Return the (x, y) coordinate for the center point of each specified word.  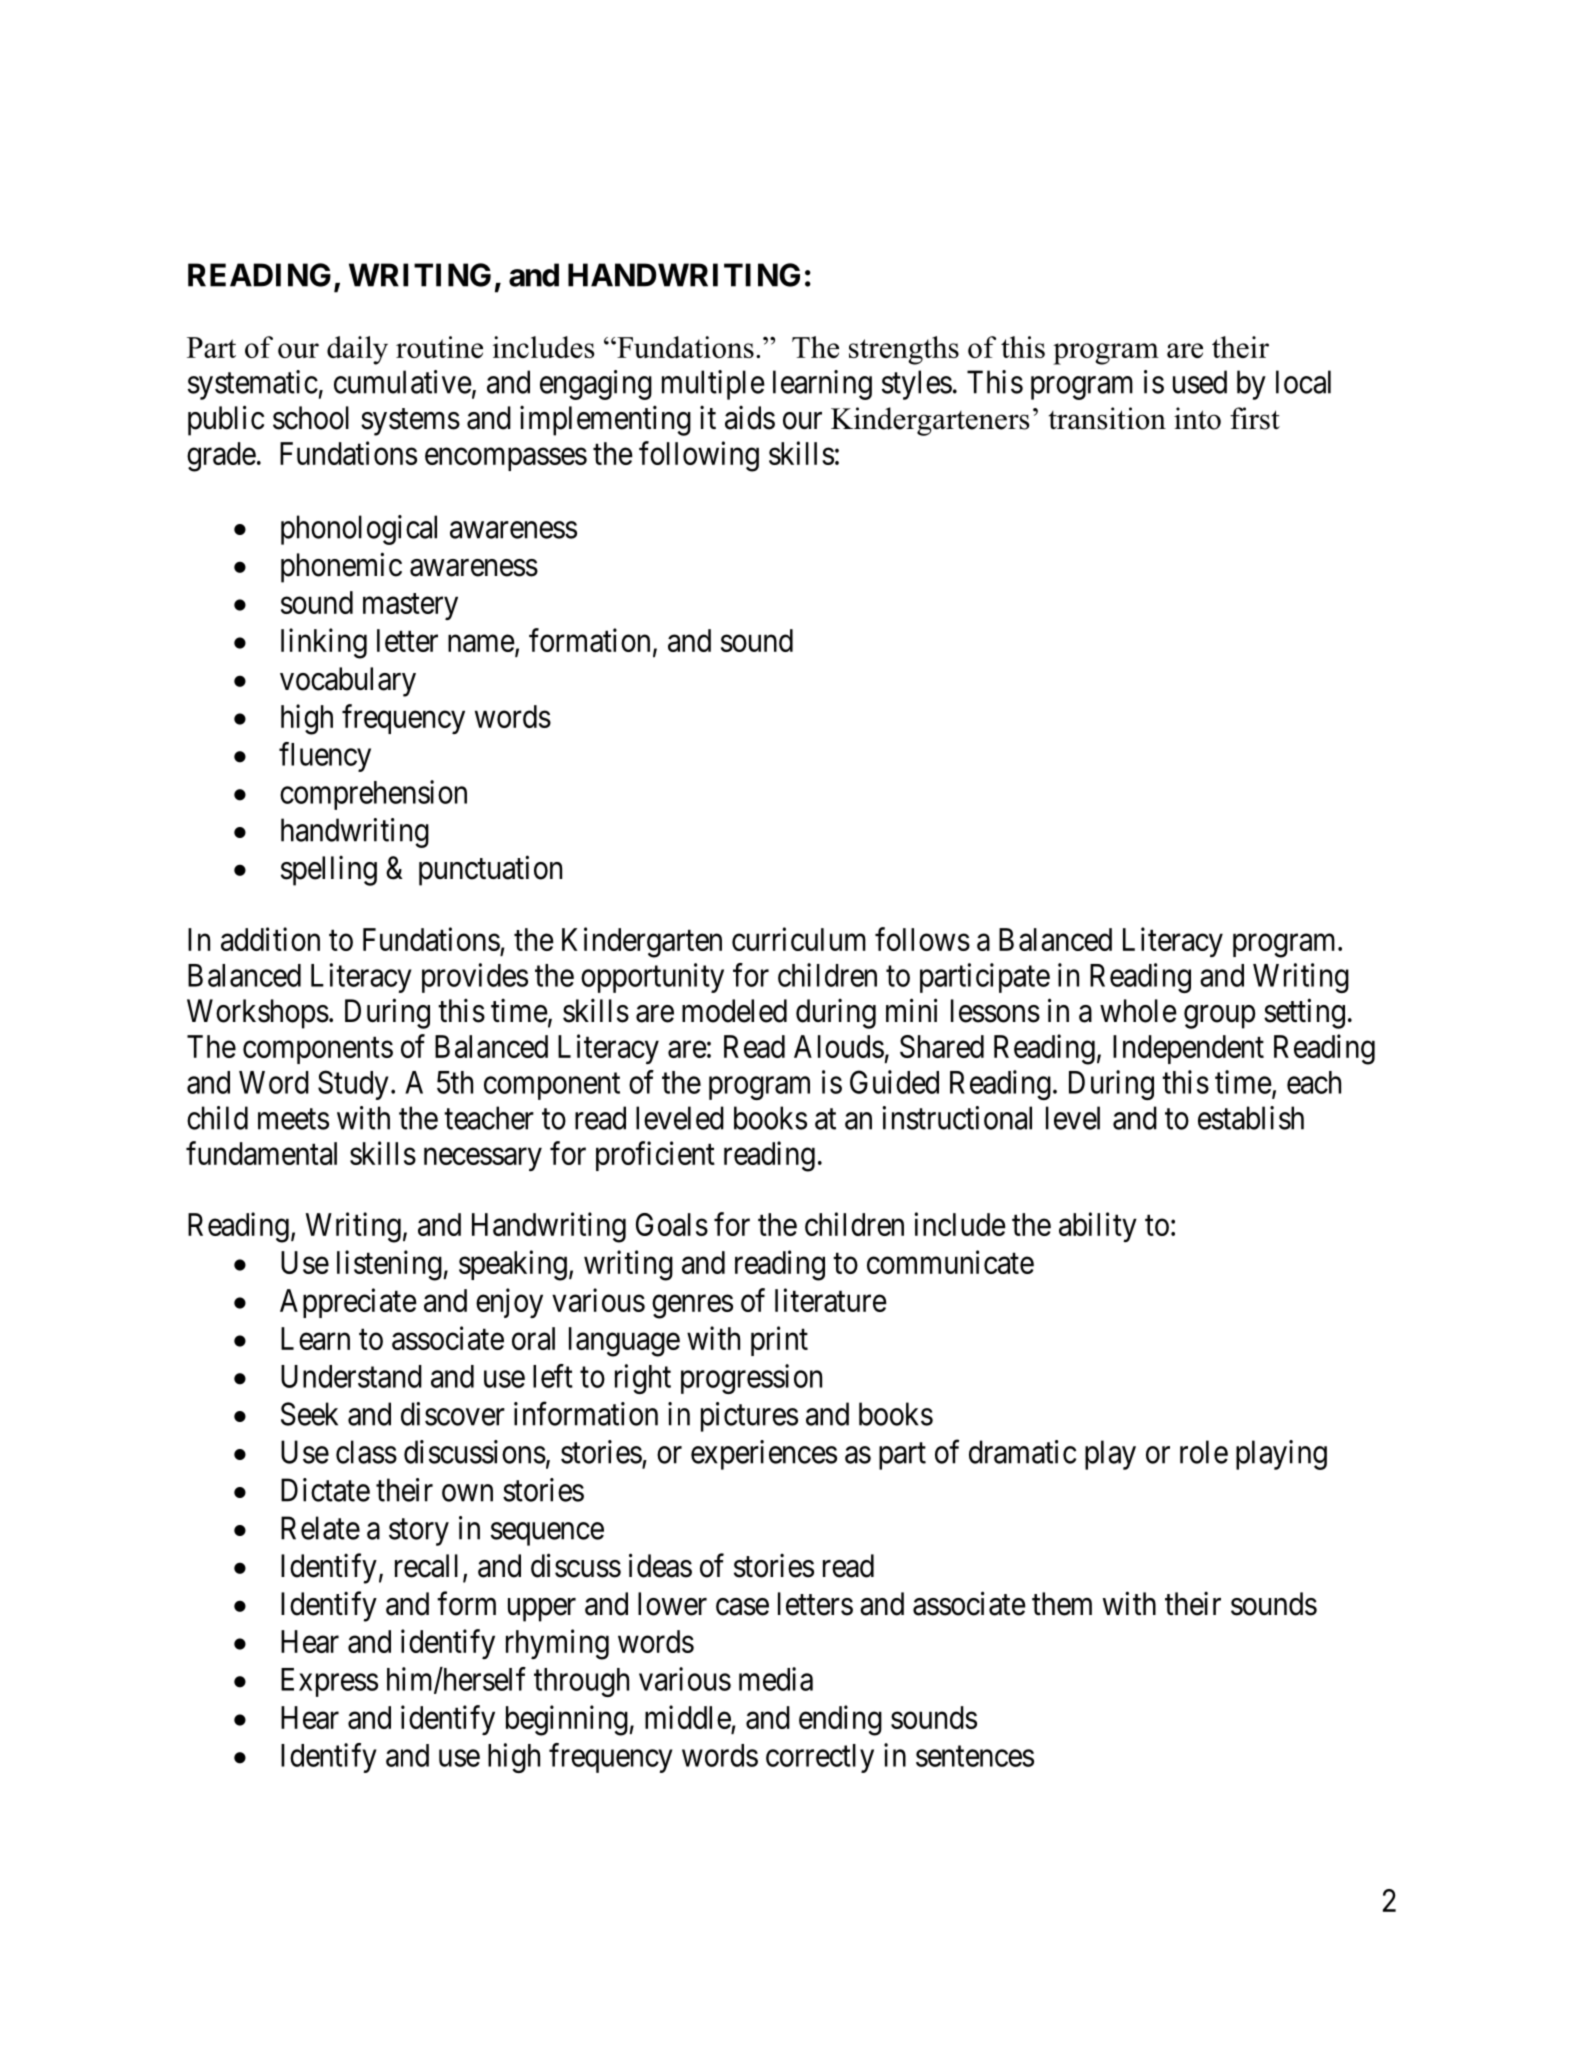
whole (1138, 1011)
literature (831, 1300)
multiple (713, 385)
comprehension (373, 795)
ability (1098, 1227)
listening (389, 1265)
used (1200, 382)
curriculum (799, 939)
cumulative (403, 382)
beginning (567, 1720)
